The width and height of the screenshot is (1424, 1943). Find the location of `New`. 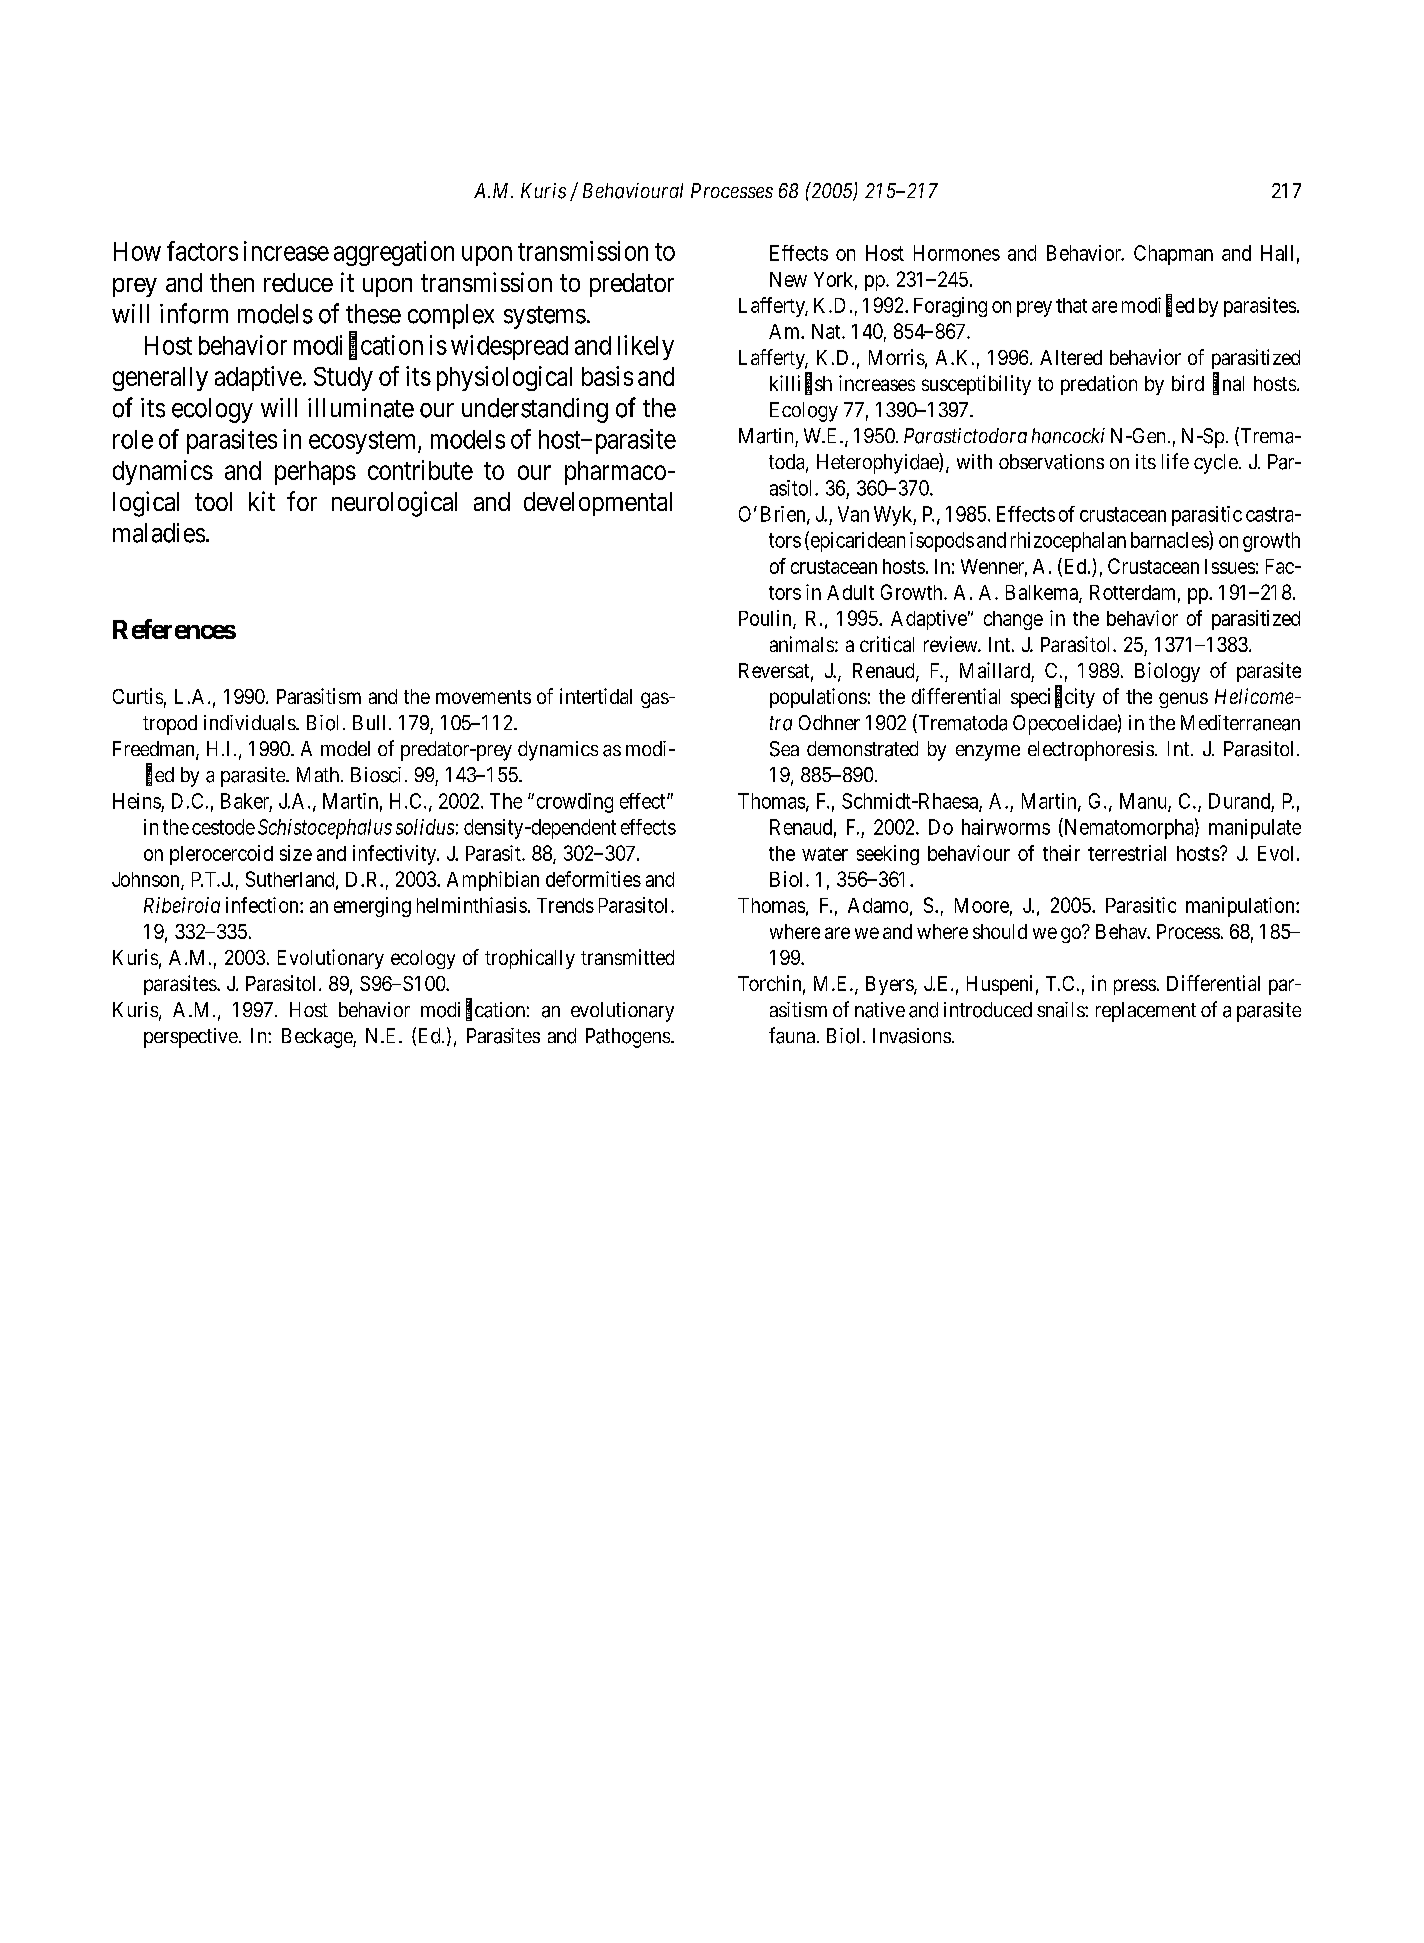

New is located at coordinates (788, 279).
